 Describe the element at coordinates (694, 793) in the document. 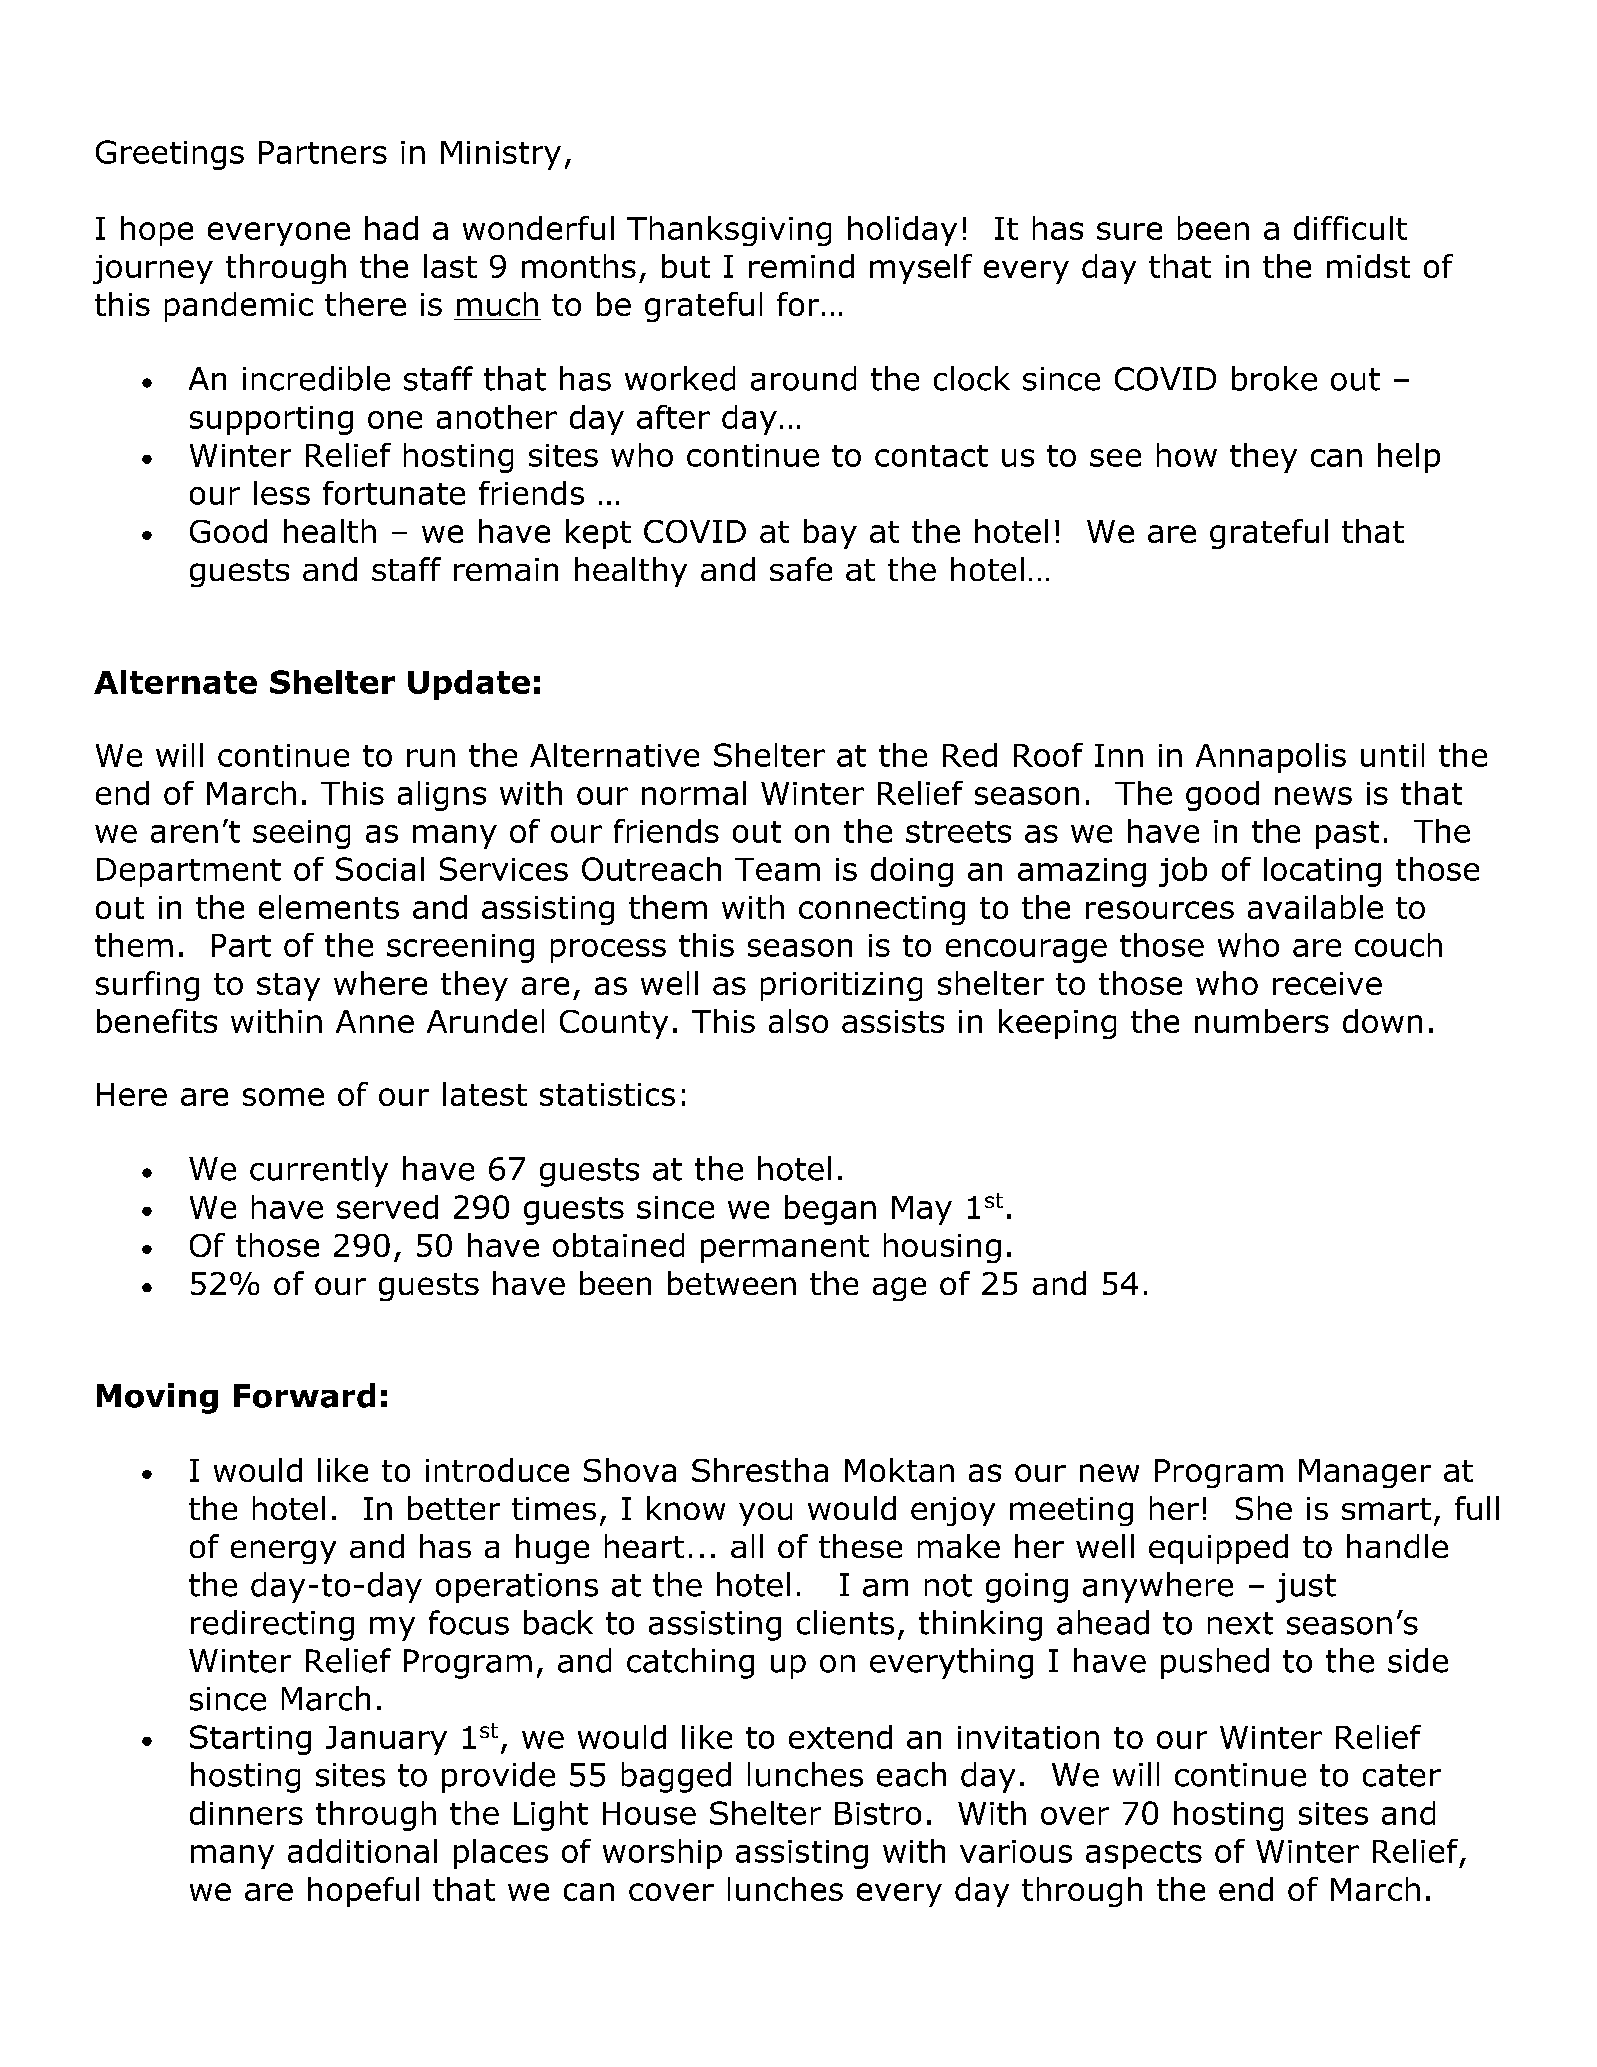

I see `normal` at that location.
